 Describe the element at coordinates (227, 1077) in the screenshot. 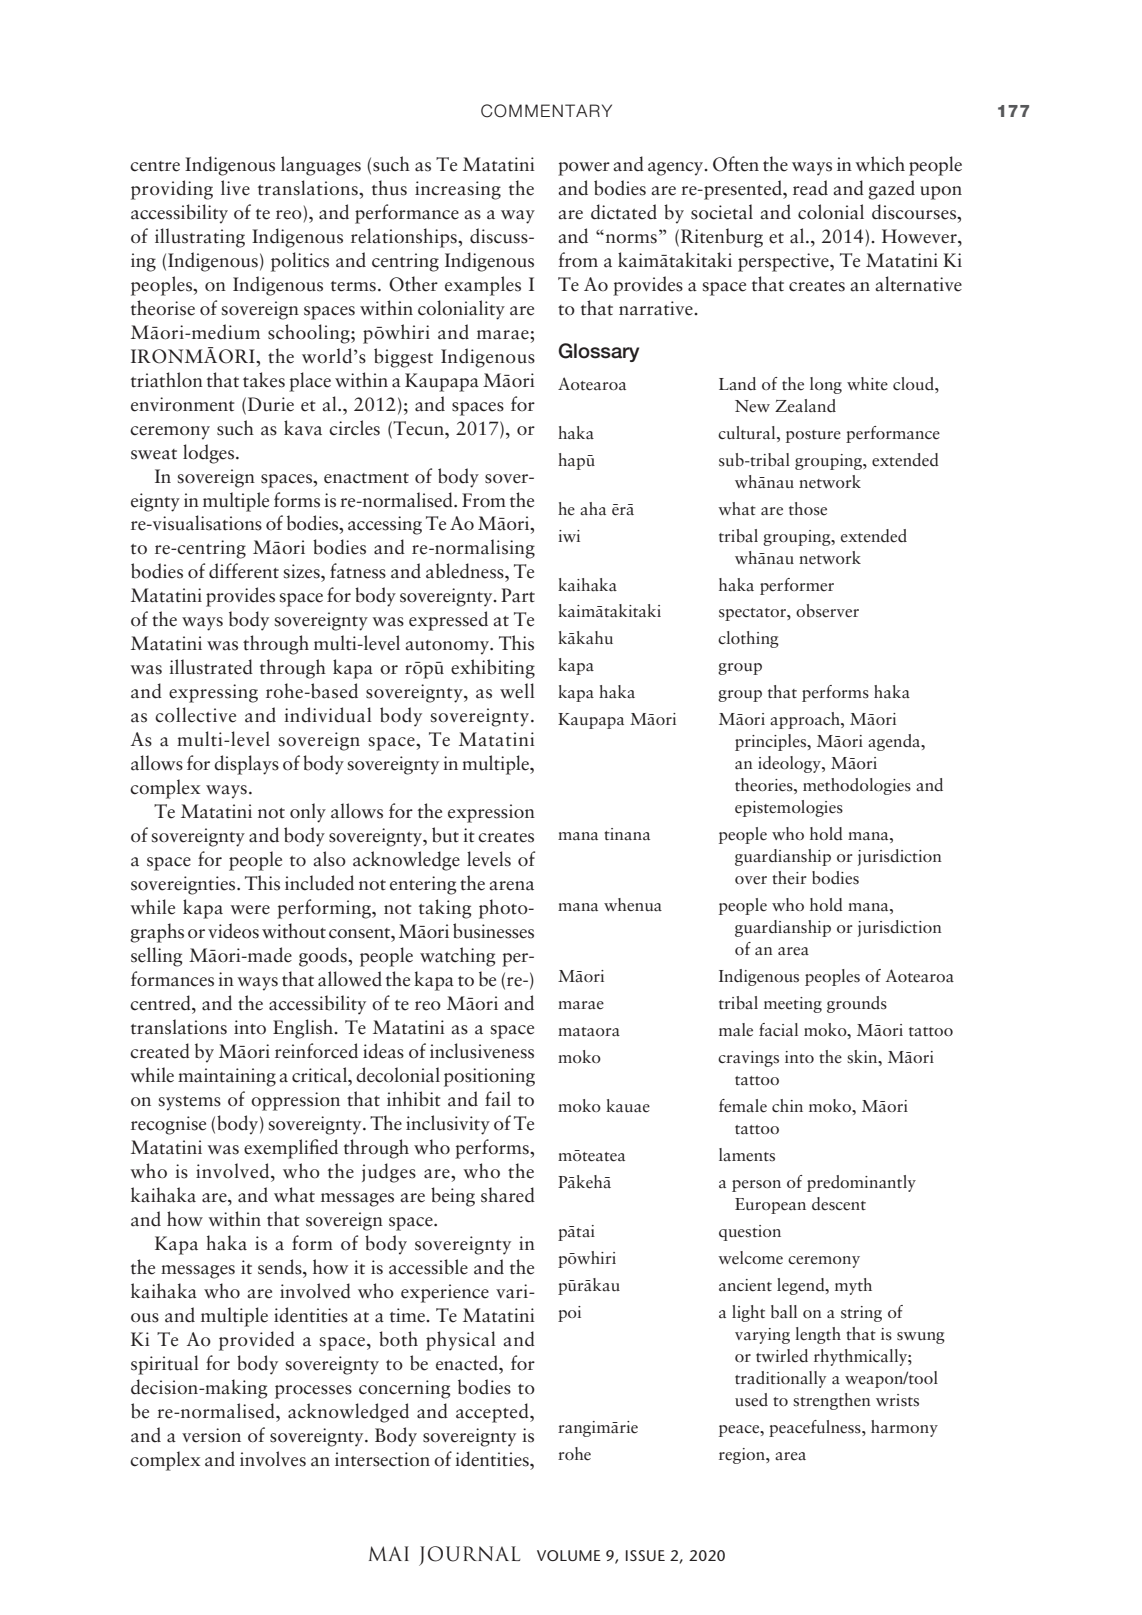

I see `maintaining` at that location.
